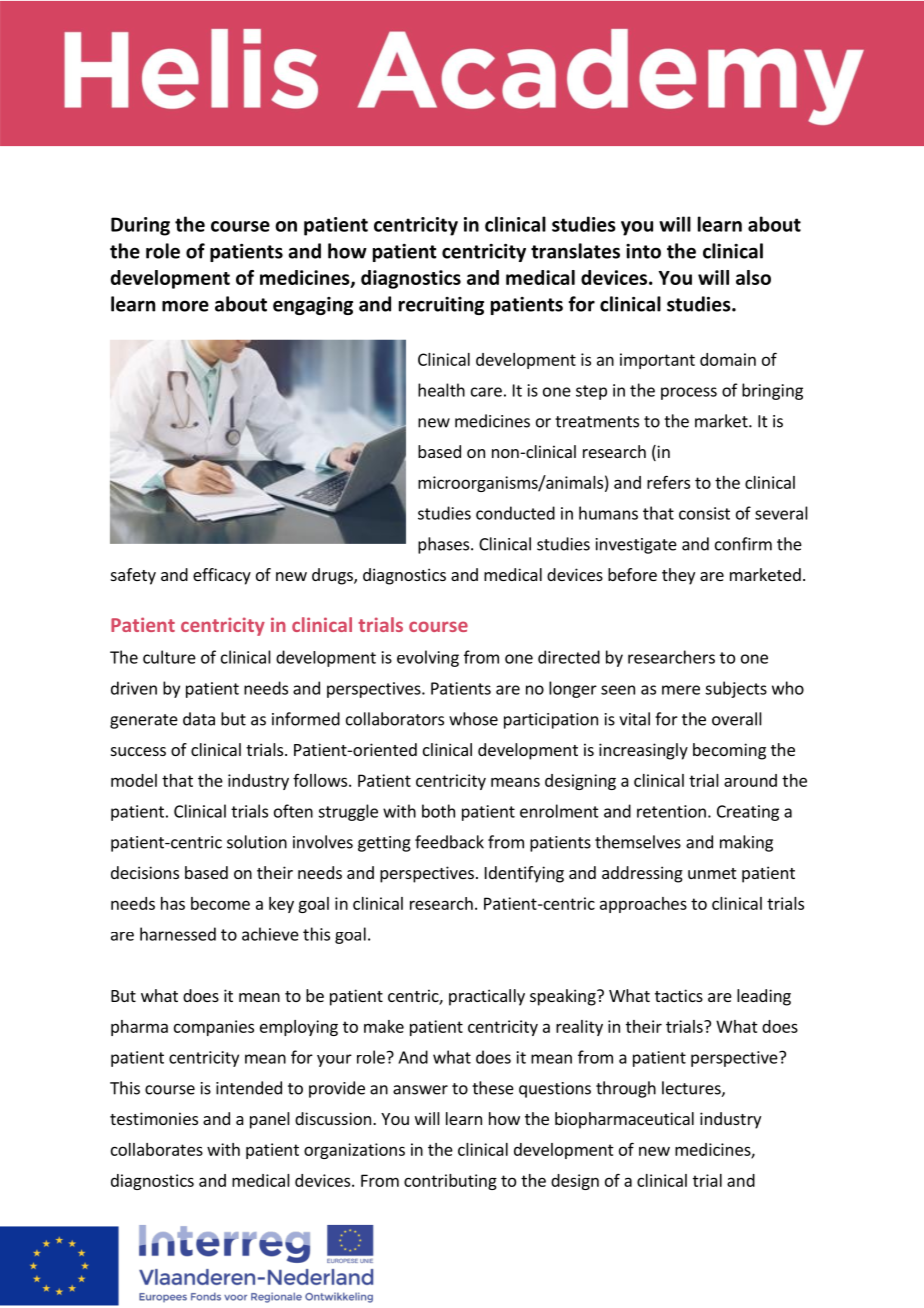 The height and width of the document is (1308, 924). What do you see at coordinates (441, 306) in the document?
I see `recruiting` at bounding box center [441, 306].
